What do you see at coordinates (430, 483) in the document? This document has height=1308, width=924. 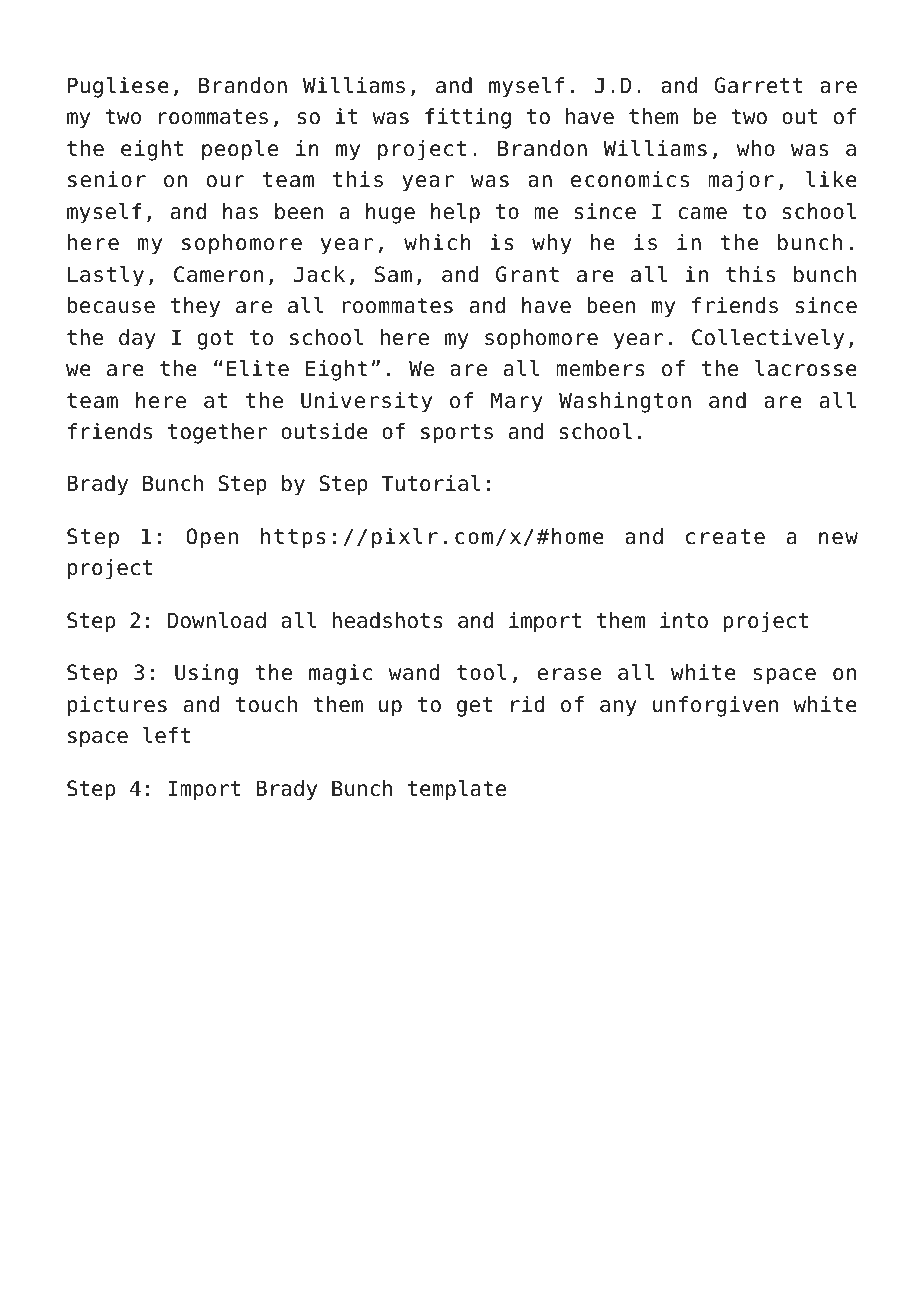 I see `Tutorial` at bounding box center [430, 483].
